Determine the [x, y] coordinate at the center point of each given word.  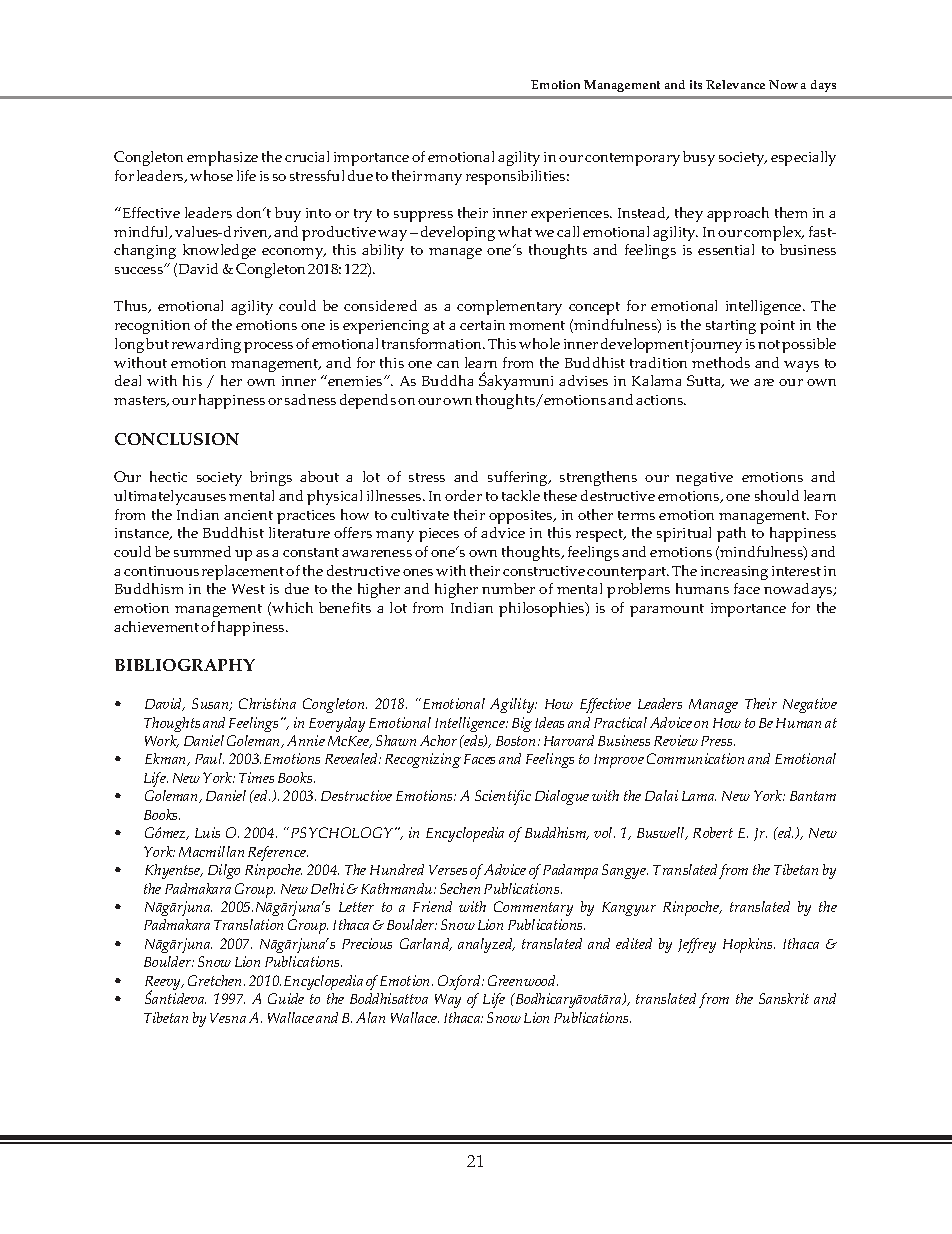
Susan [211, 704]
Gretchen [216, 980]
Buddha [447, 380]
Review [676, 740]
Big [522, 724]
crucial [307, 156]
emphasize [222, 158]
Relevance [735, 84]
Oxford [460, 982]
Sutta [705, 381]
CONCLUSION [177, 439]
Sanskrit [784, 998]
